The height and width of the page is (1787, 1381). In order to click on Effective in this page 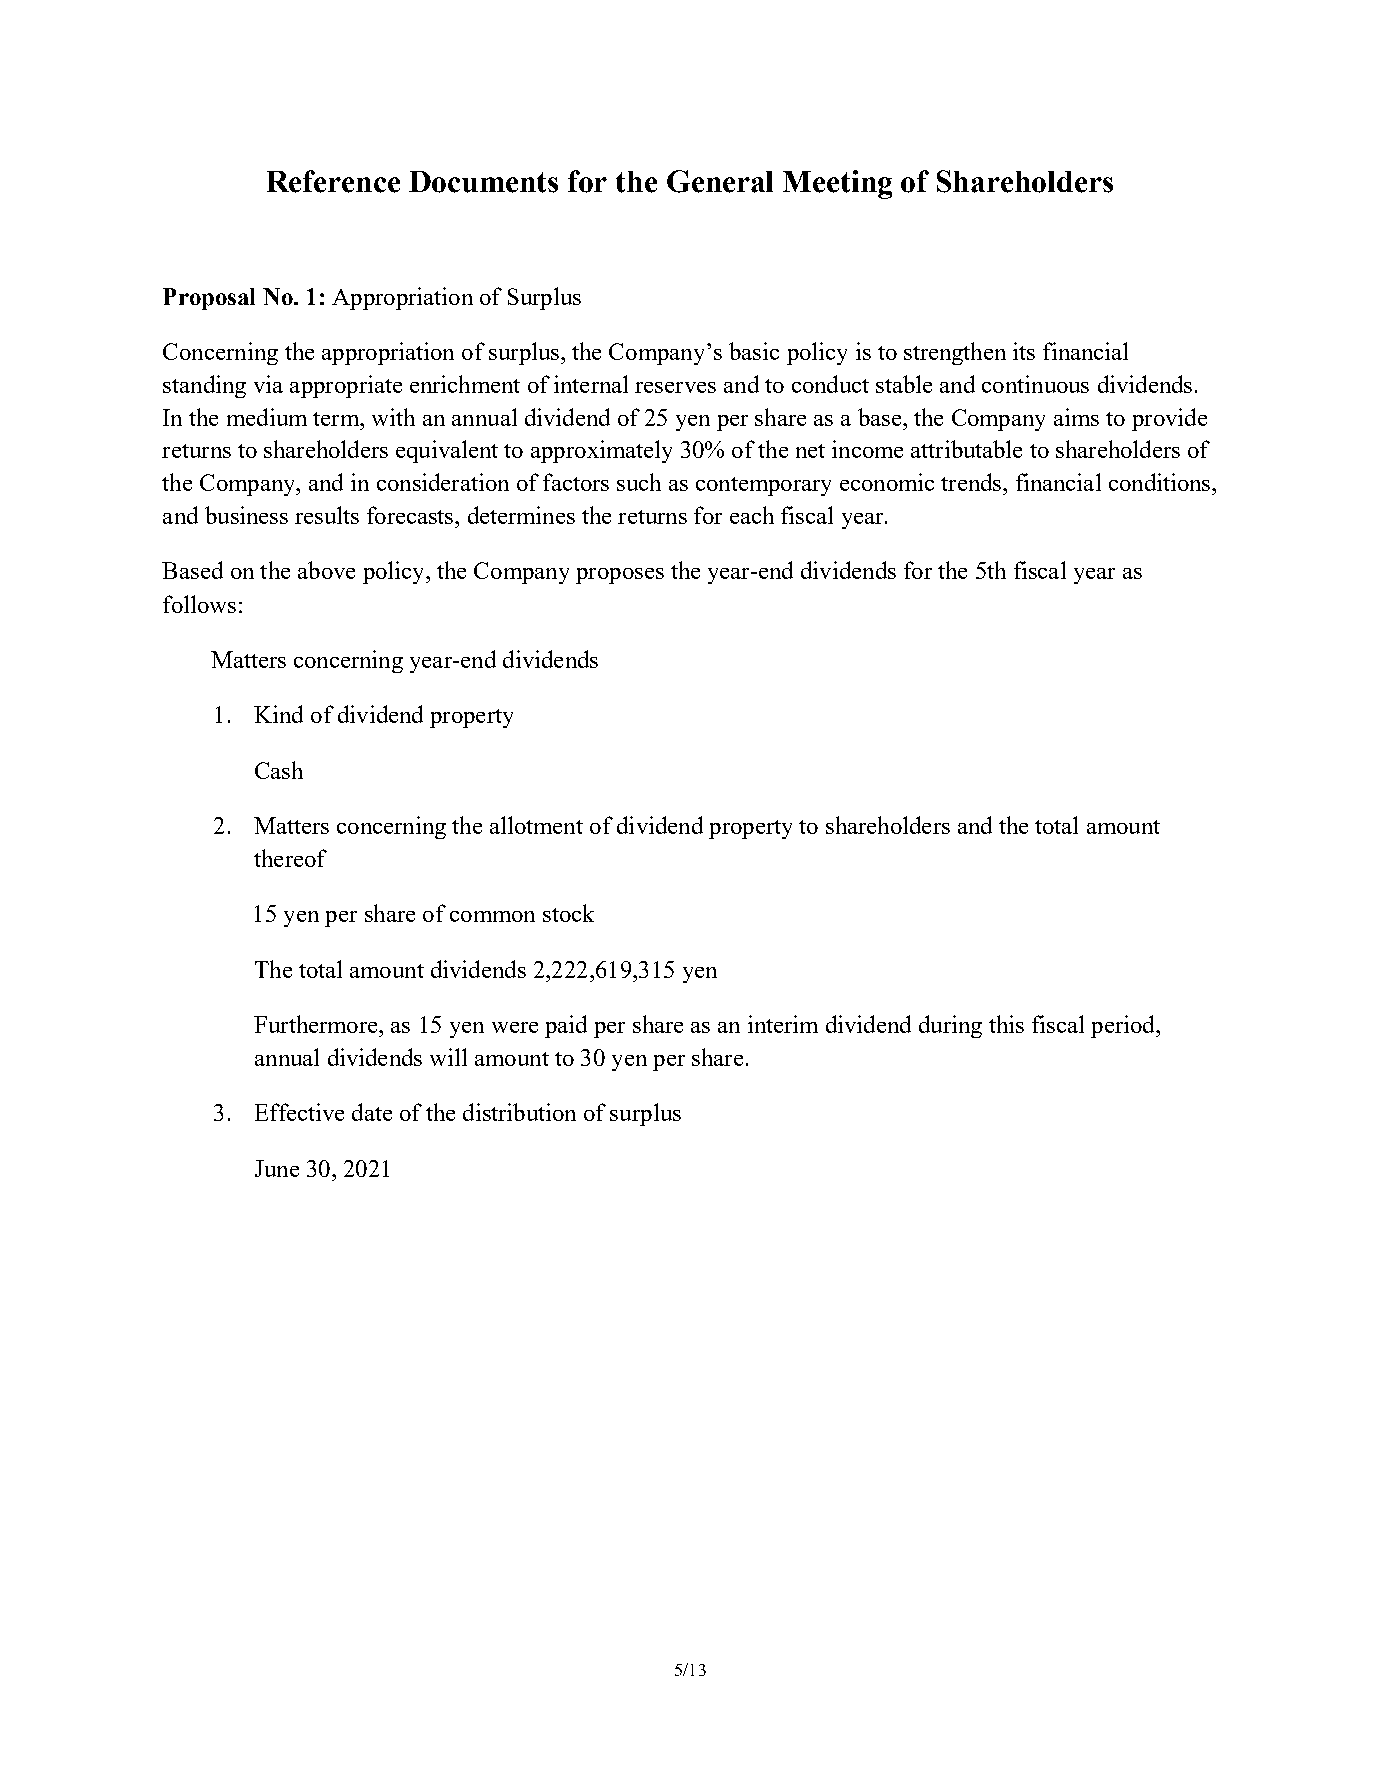, I will do `click(299, 1112)`.
